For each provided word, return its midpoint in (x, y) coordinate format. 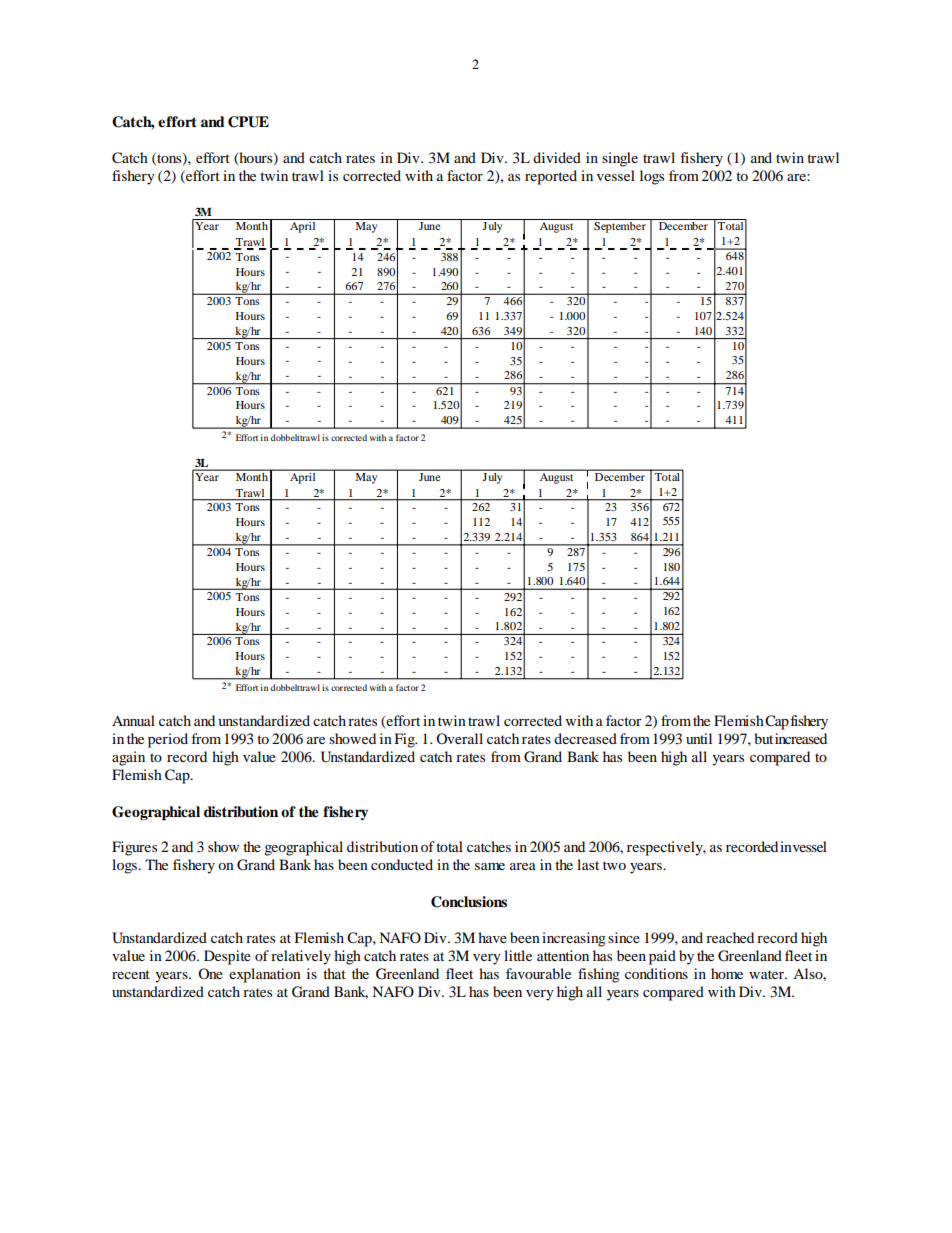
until (699, 738)
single (620, 159)
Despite (227, 957)
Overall (459, 738)
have (492, 937)
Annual (133, 720)
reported (551, 177)
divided (557, 157)
